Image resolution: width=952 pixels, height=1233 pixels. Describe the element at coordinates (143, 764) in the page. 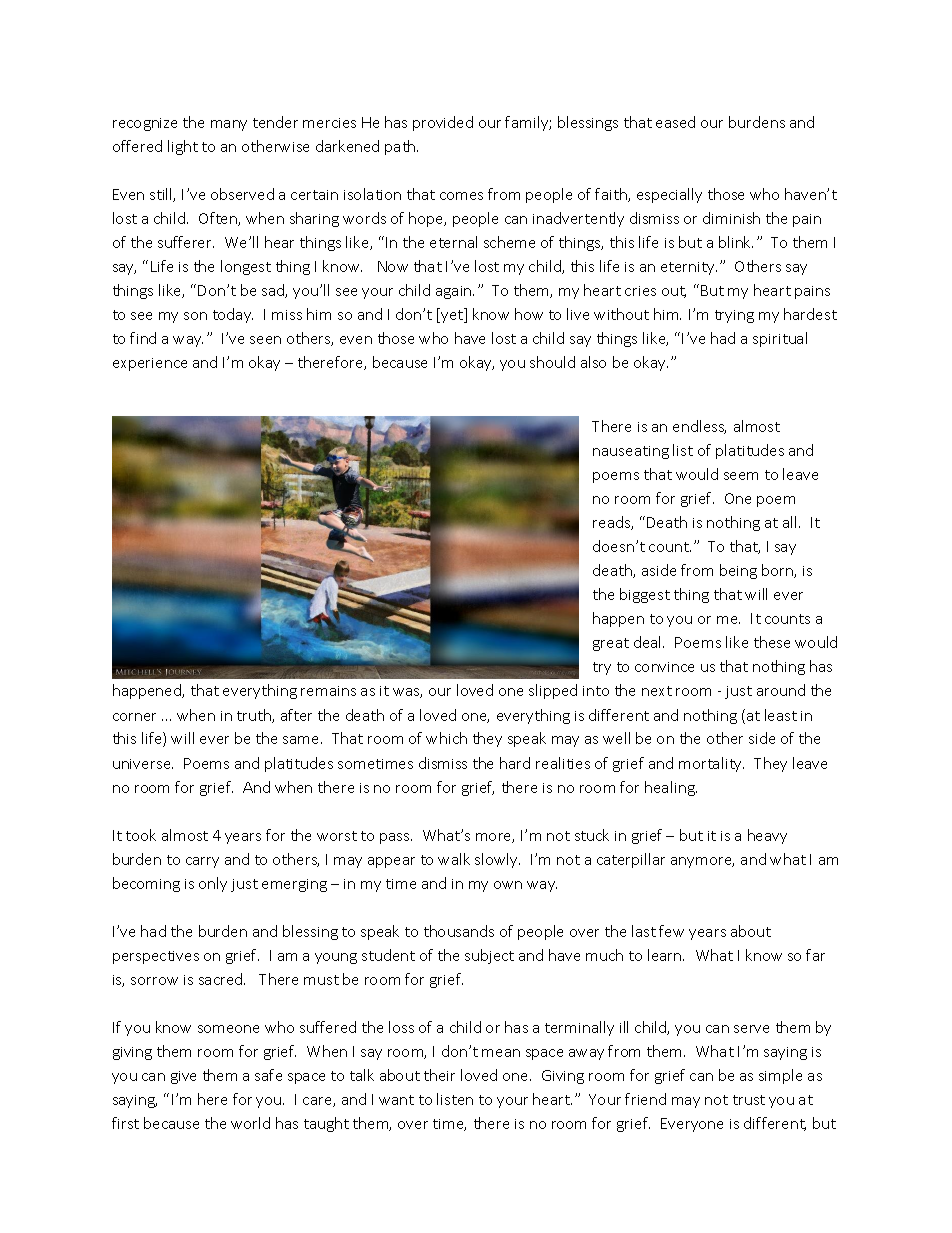

I see `universe` at that location.
